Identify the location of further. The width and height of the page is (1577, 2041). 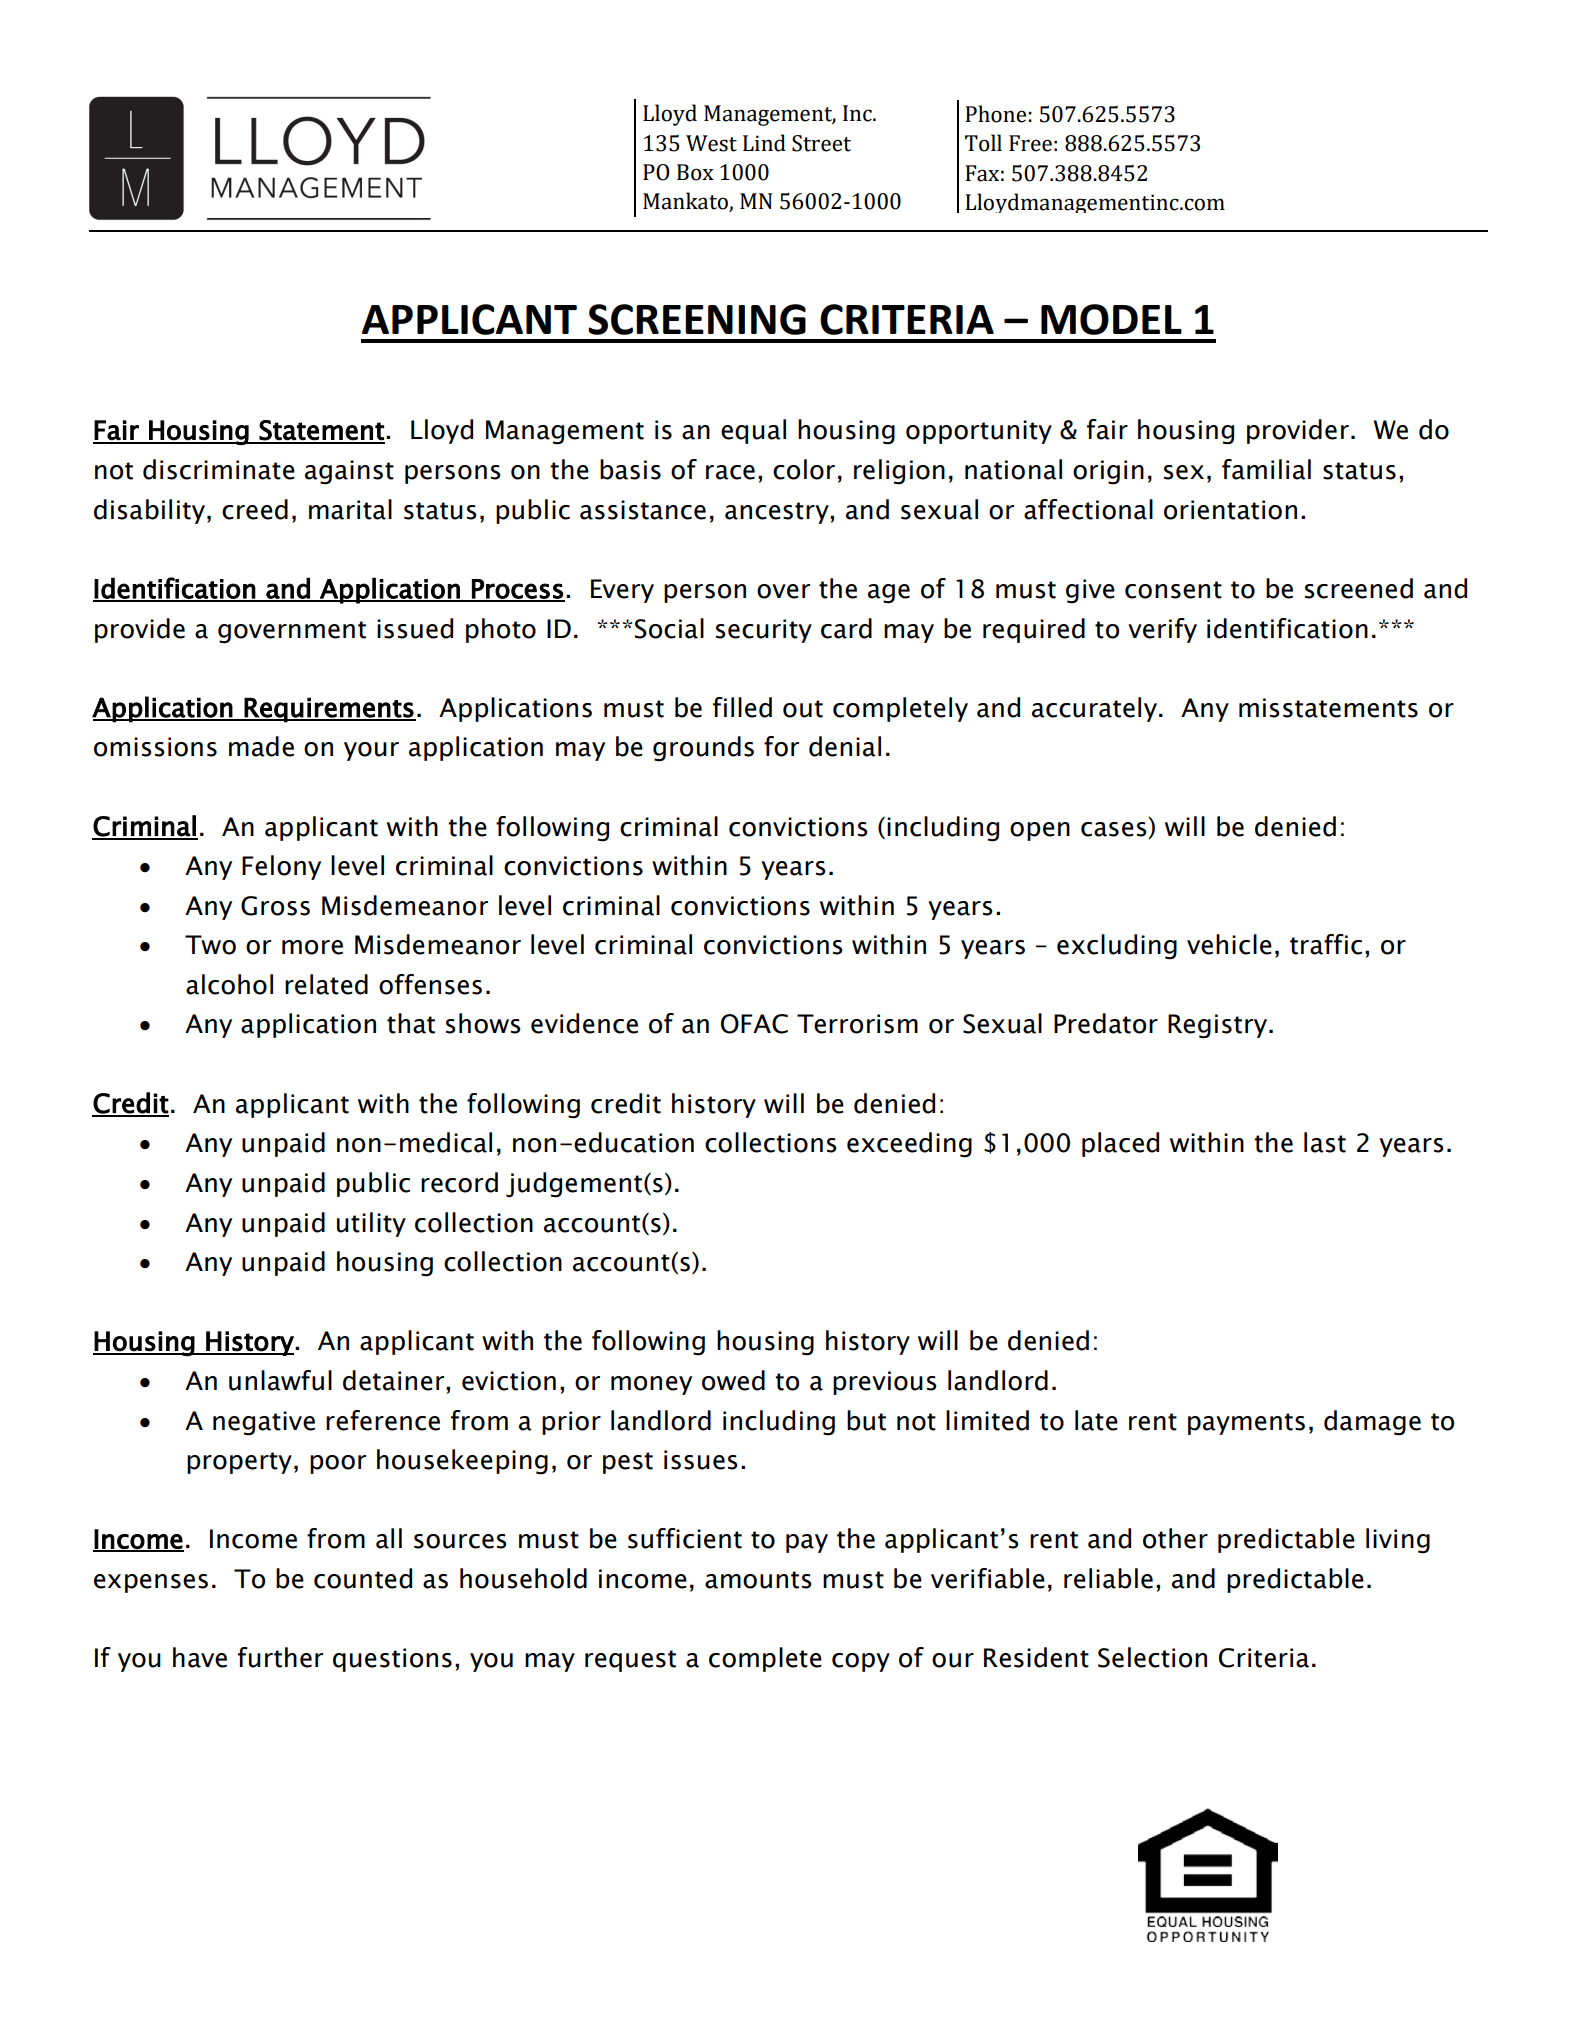
(280, 1657).
